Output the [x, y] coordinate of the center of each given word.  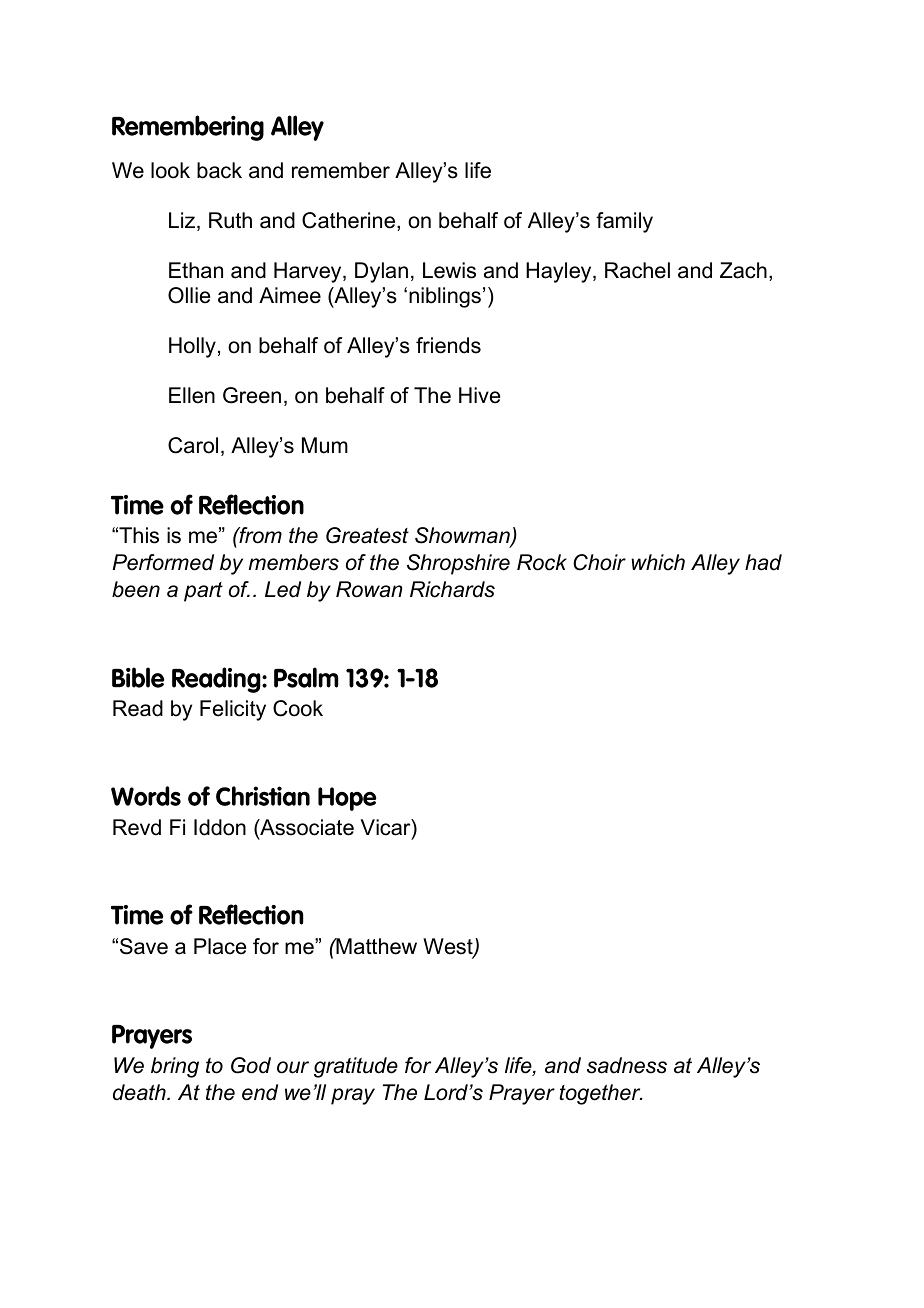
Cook [298, 708]
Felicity [233, 710]
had [763, 562]
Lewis [449, 270]
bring [175, 1067]
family [624, 222]
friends [448, 345]
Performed [163, 562]
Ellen [192, 395]
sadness [627, 1065]
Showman [463, 537]
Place [220, 946]
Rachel [637, 270]
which [658, 562]
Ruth [230, 220]
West [449, 947]
